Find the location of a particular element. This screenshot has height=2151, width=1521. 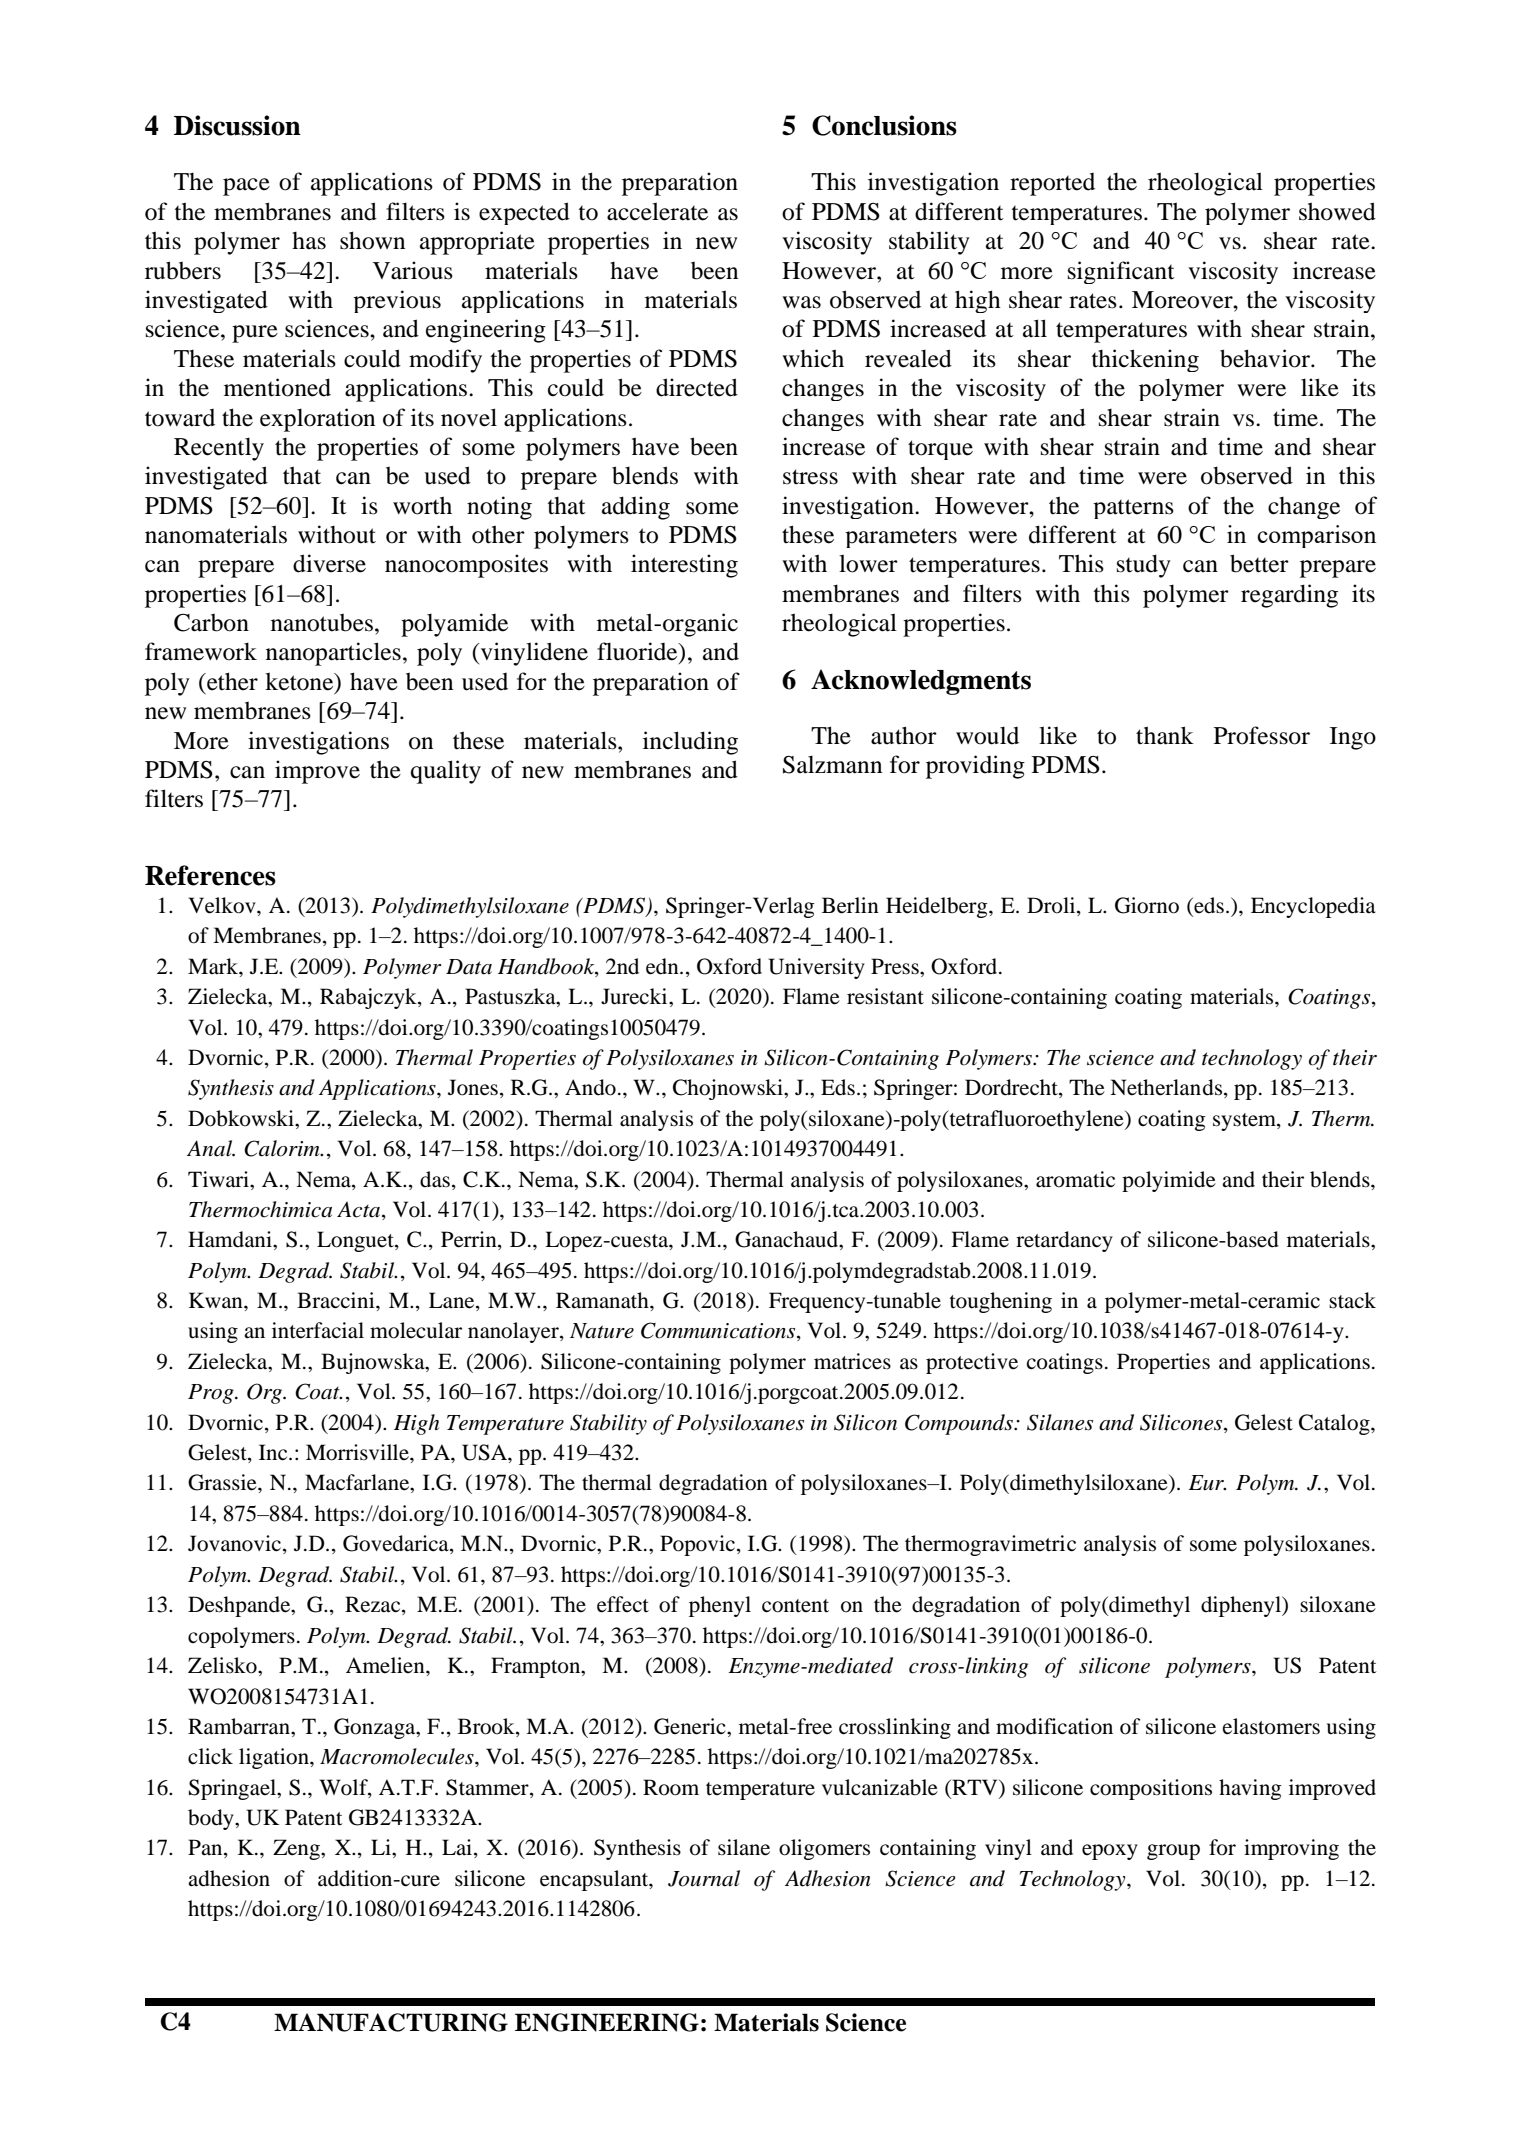

nanotubes is located at coordinates (322, 623).
